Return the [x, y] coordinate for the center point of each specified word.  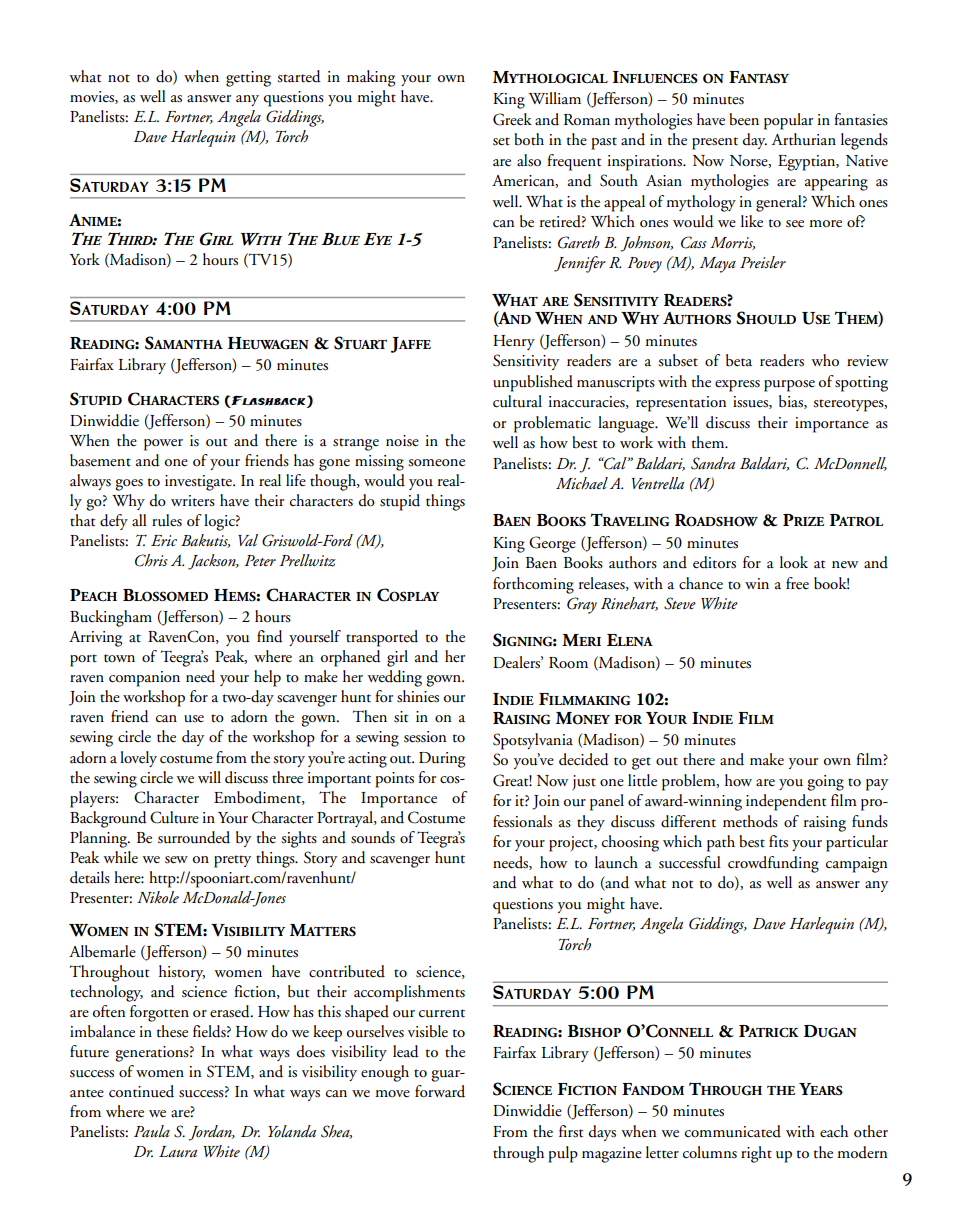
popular [788, 121]
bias [792, 402]
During [442, 760]
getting [248, 79]
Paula [152, 1131]
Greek [512, 119]
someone [436, 463]
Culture [174, 817]
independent [786, 802]
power [163, 445]
